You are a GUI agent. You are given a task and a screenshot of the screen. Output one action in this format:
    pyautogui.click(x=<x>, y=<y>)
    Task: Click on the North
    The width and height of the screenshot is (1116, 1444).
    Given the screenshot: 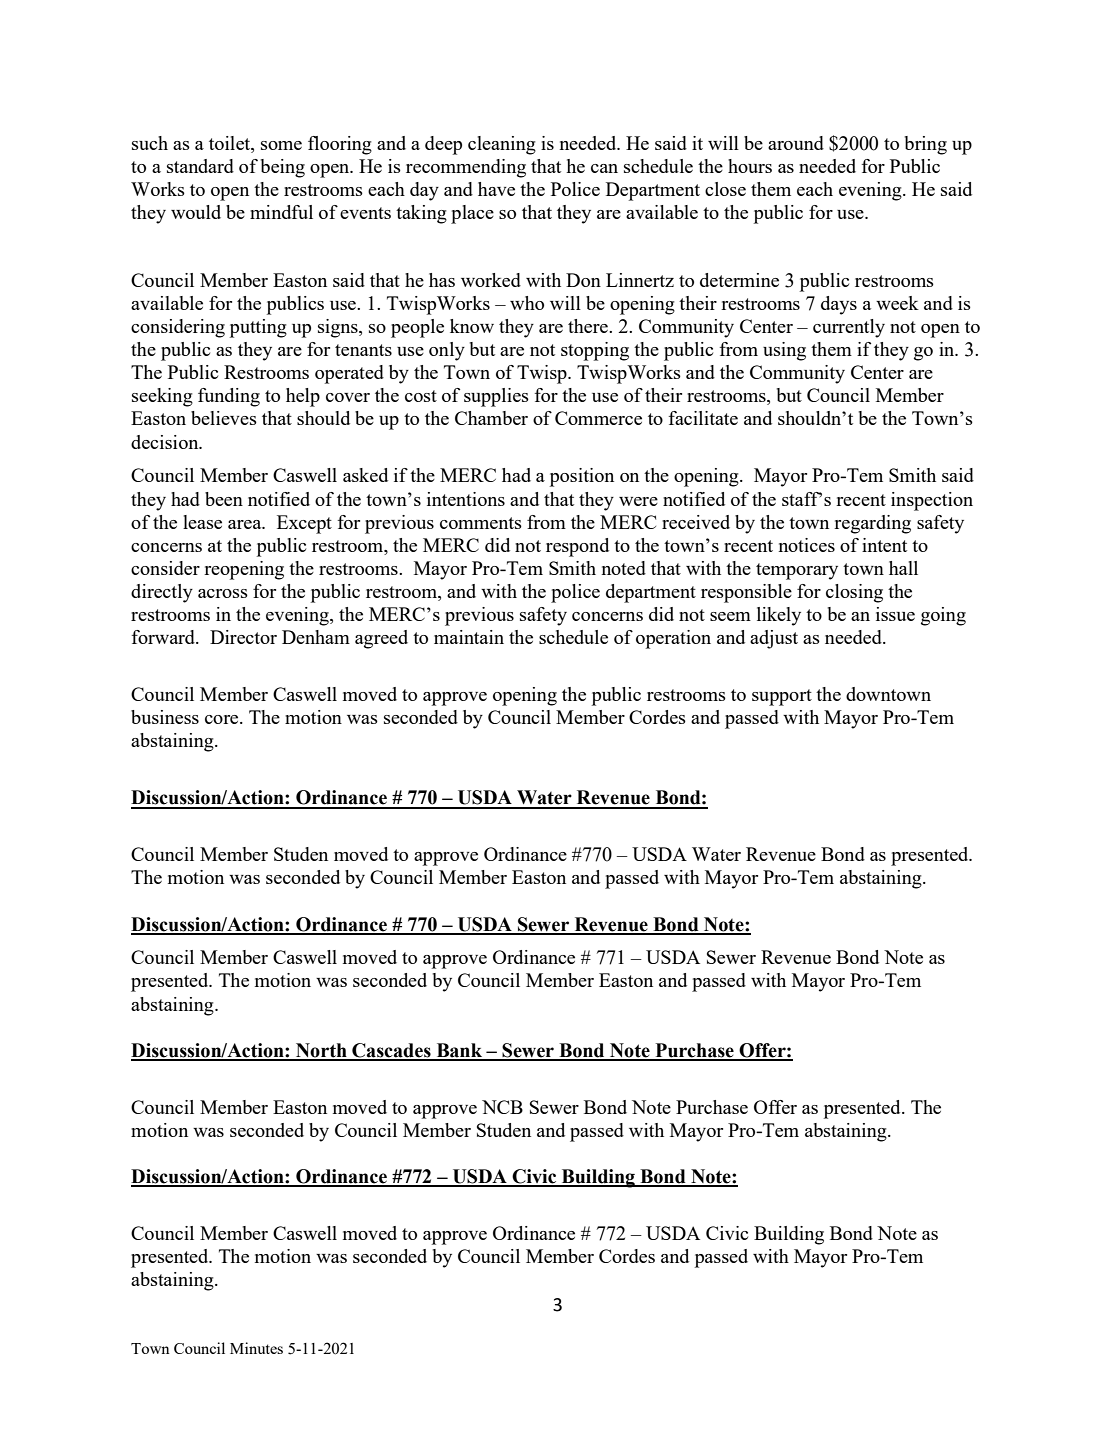 What is the action you would take?
    pyautogui.click(x=321, y=1051)
